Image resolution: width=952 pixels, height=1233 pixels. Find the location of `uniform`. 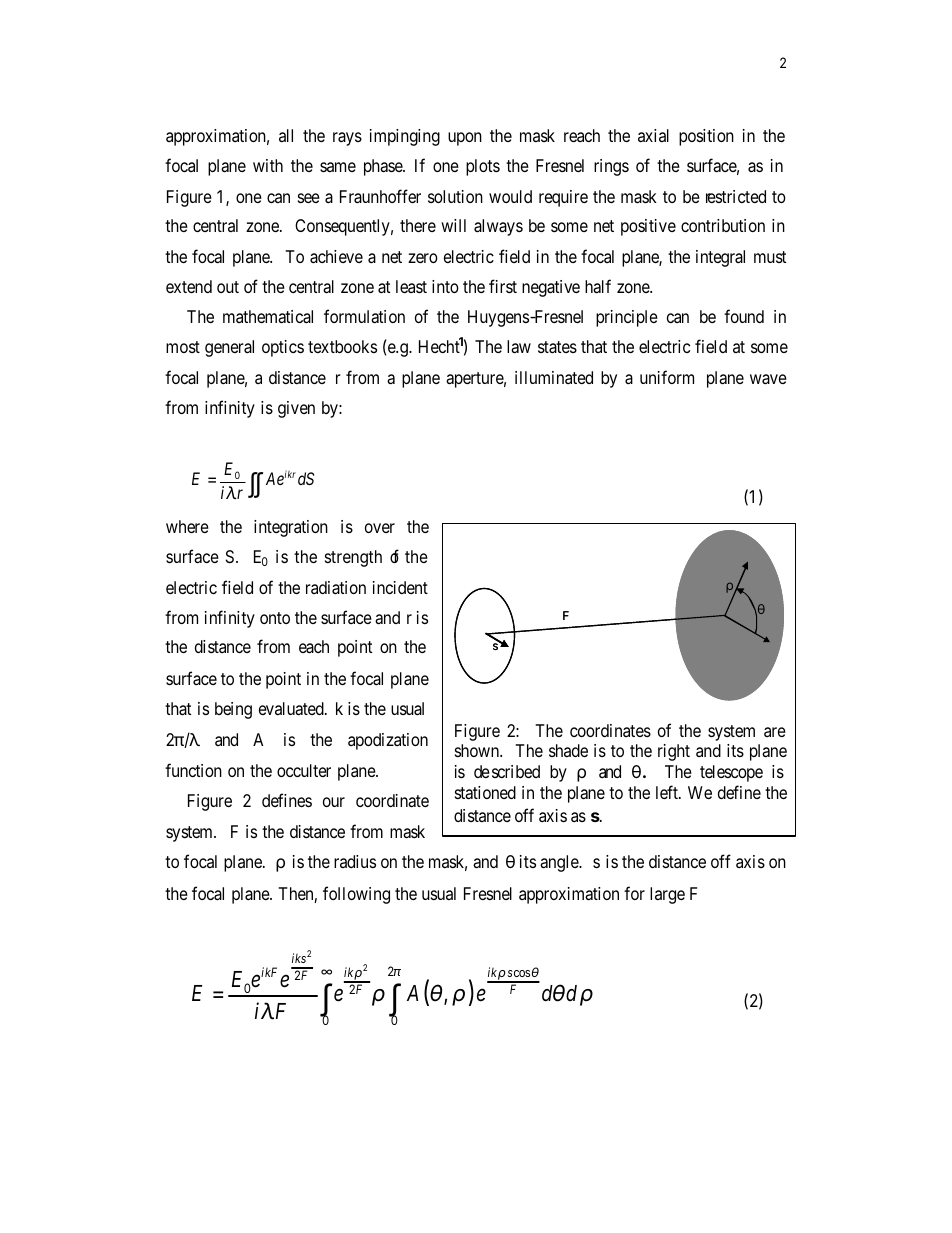

uniform is located at coordinates (667, 377).
